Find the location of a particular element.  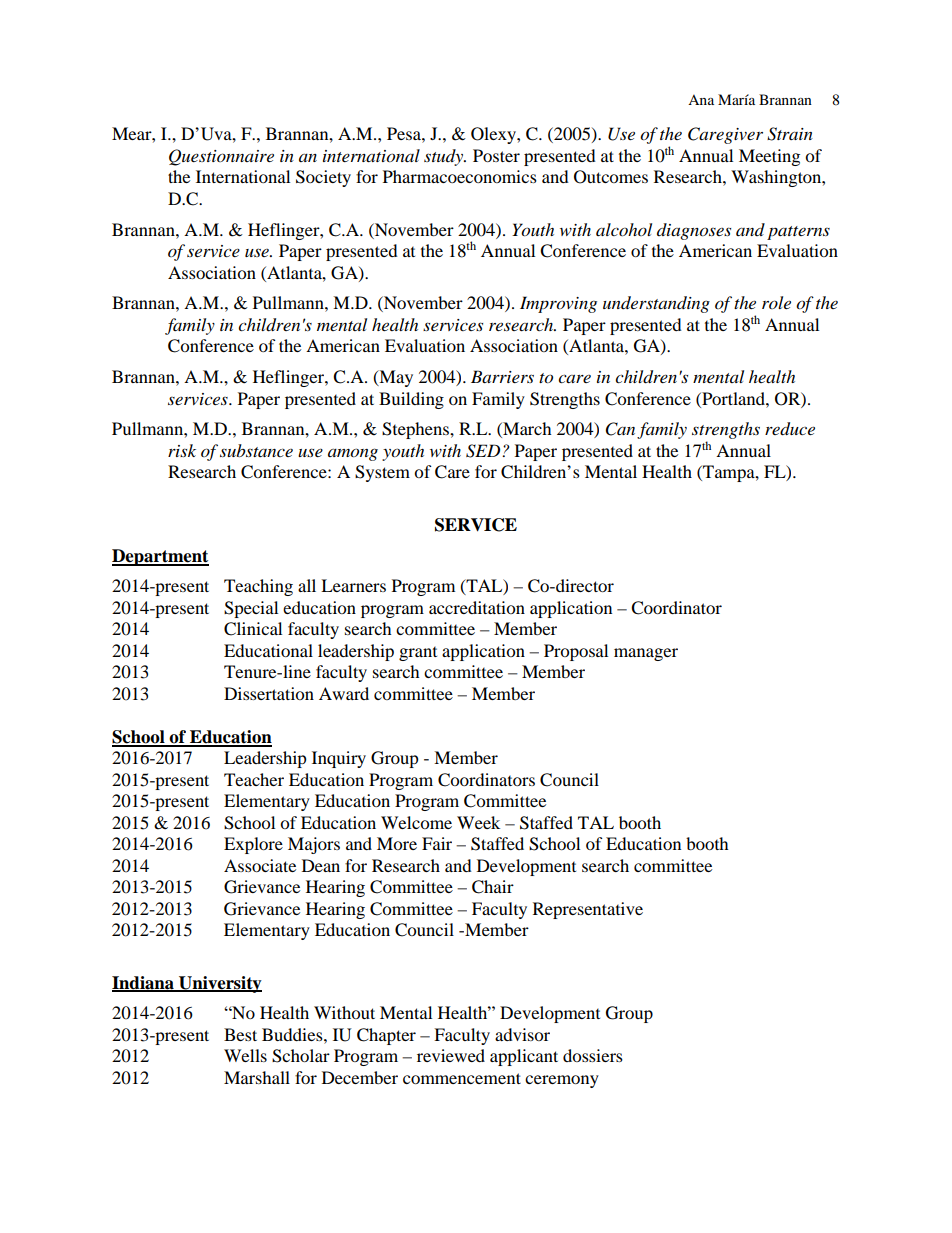

Week is located at coordinates (478, 822).
